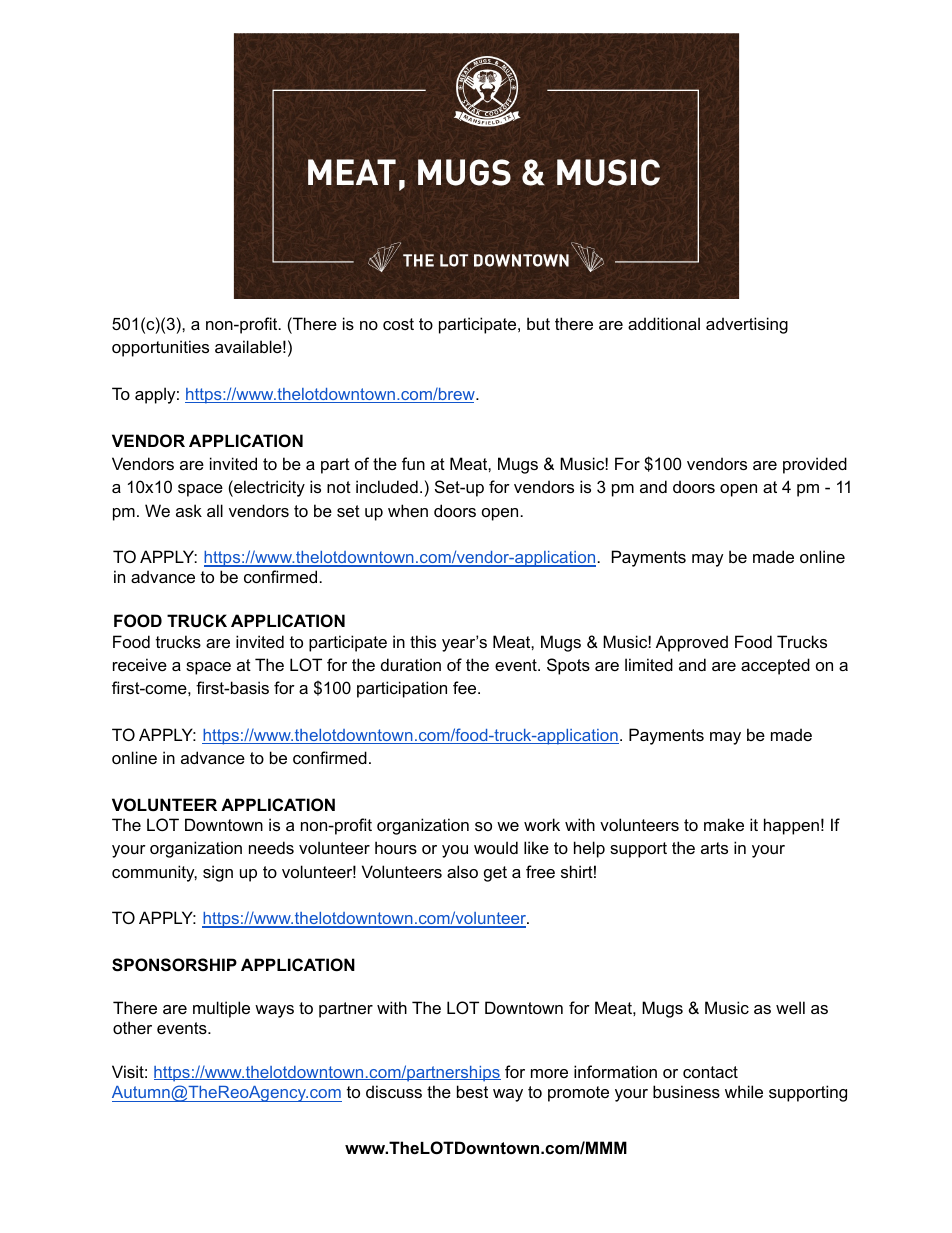  Describe the element at coordinates (538, 323) in the image. I see `but` at that location.
